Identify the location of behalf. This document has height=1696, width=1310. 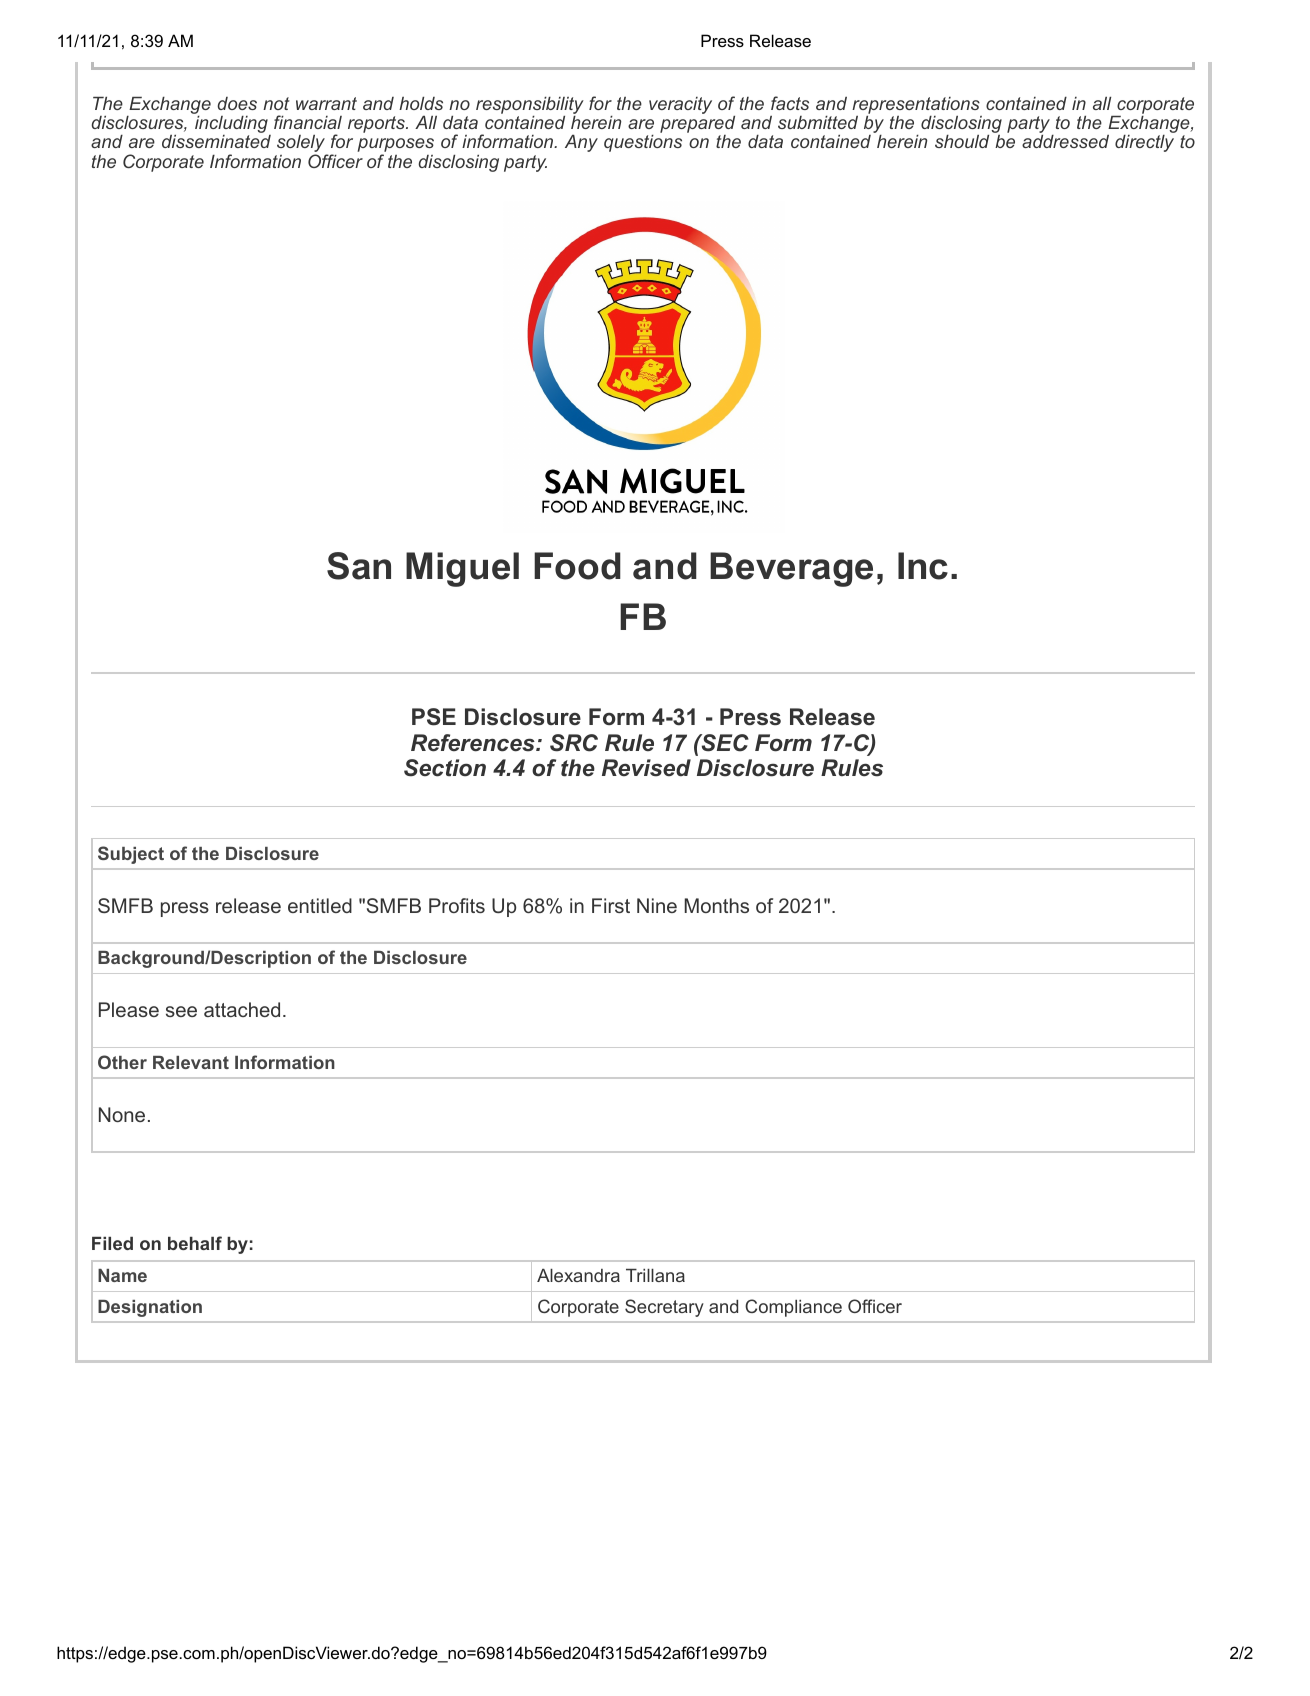
(195, 1243).
